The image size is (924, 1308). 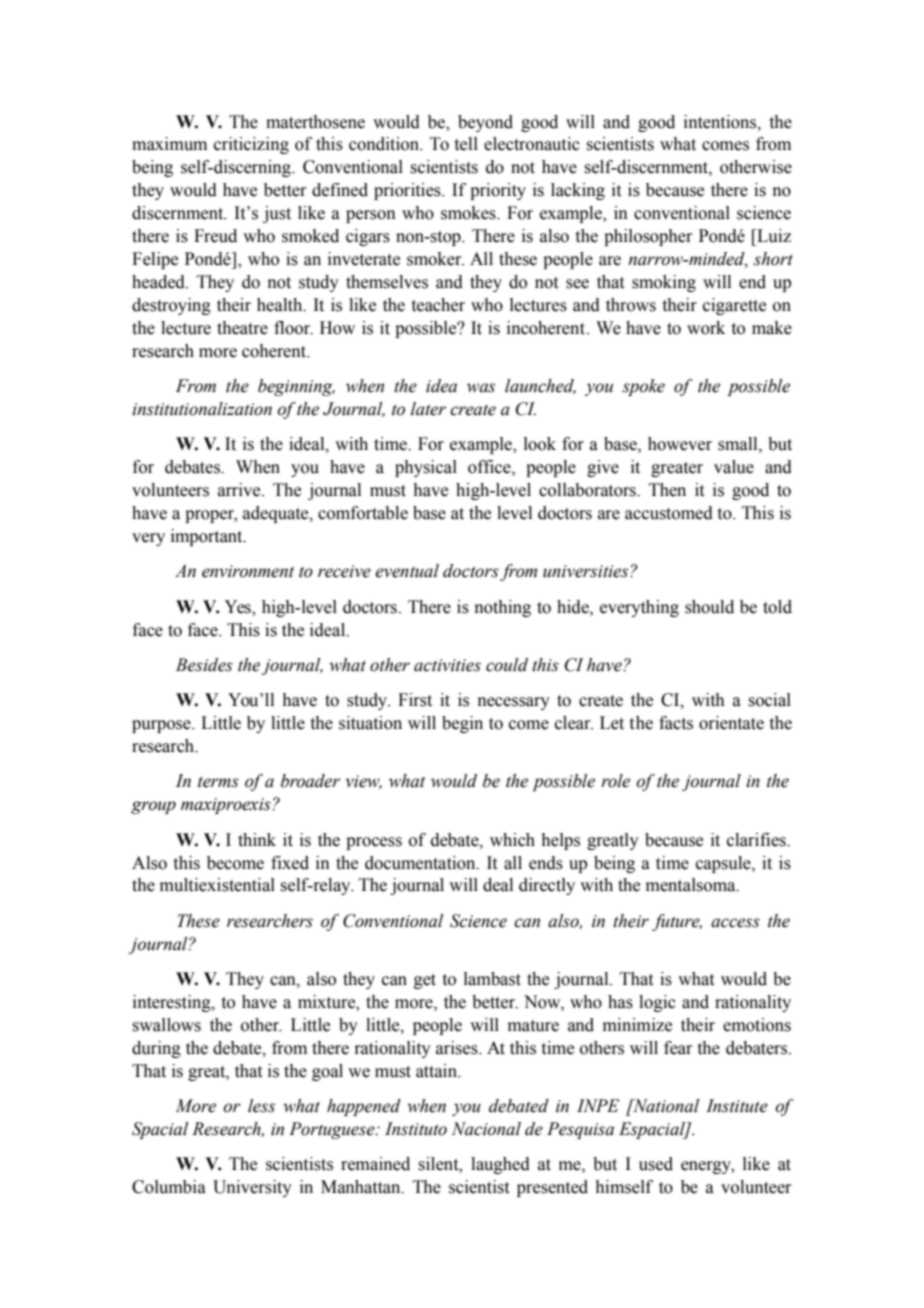 What do you see at coordinates (251, 145) in the screenshot?
I see `criticizing` at bounding box center [251, 145].
